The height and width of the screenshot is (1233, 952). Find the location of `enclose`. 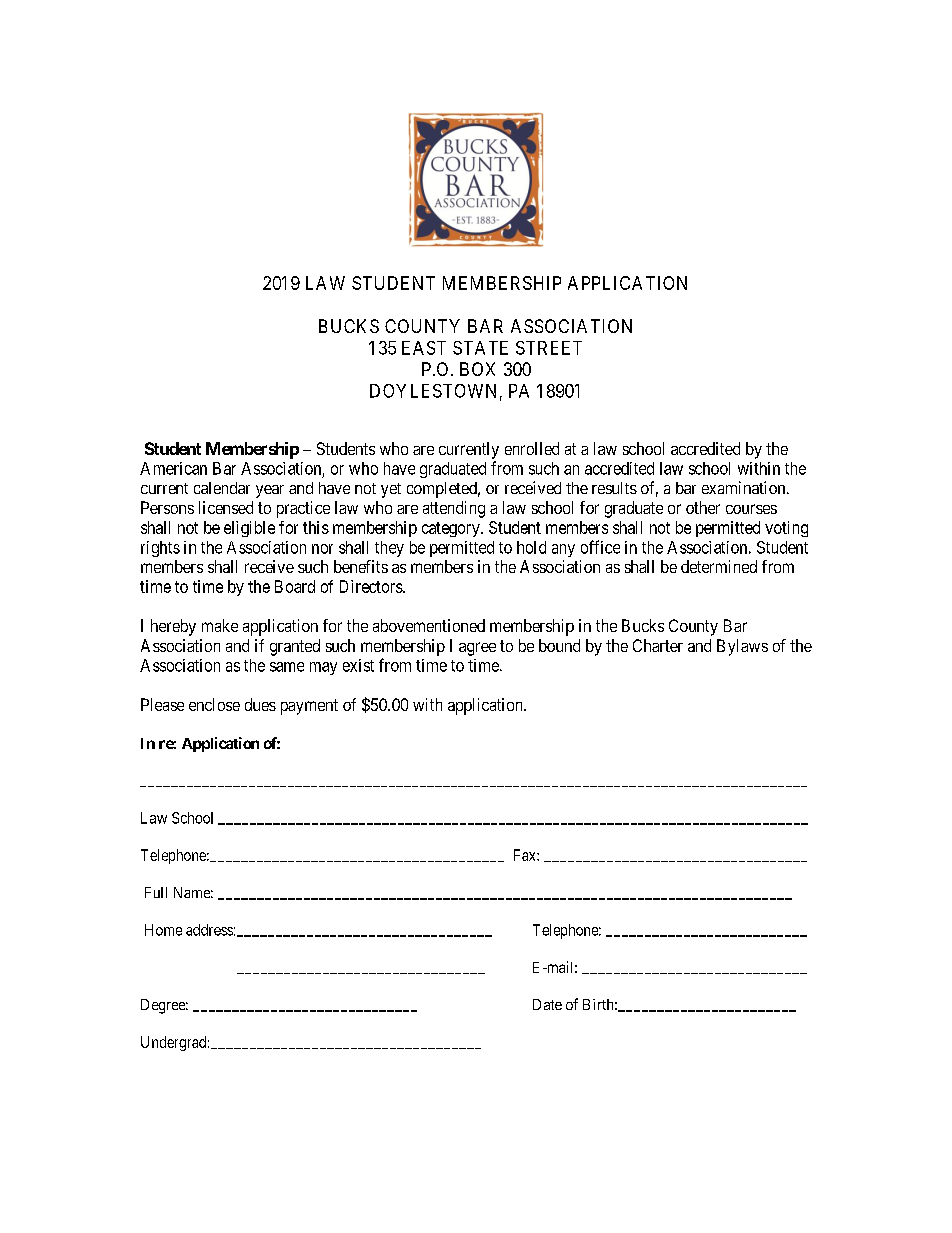

enclose is located at coordinates (214, 704).
